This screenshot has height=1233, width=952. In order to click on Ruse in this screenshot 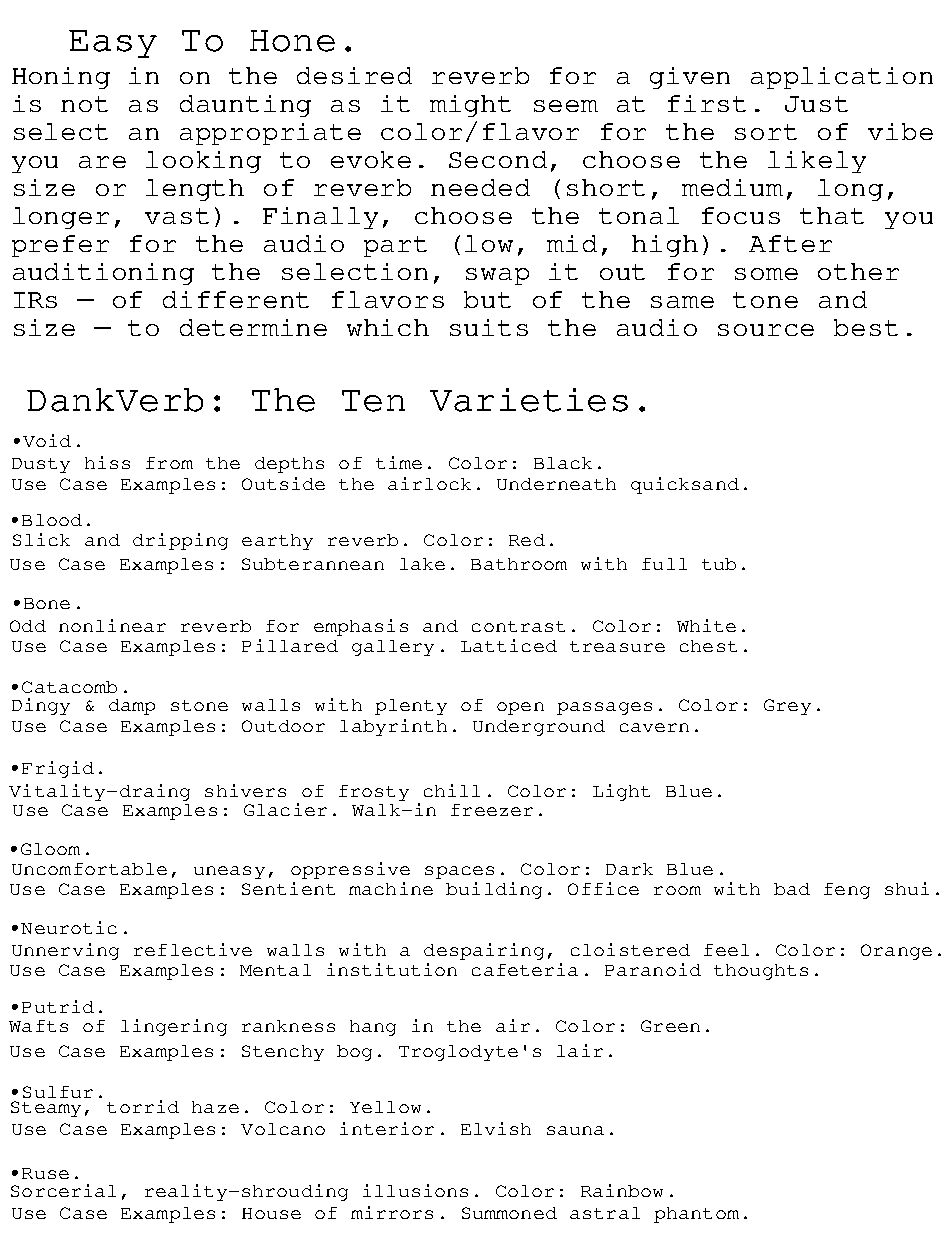, I will do `click(45, 1173)`.
